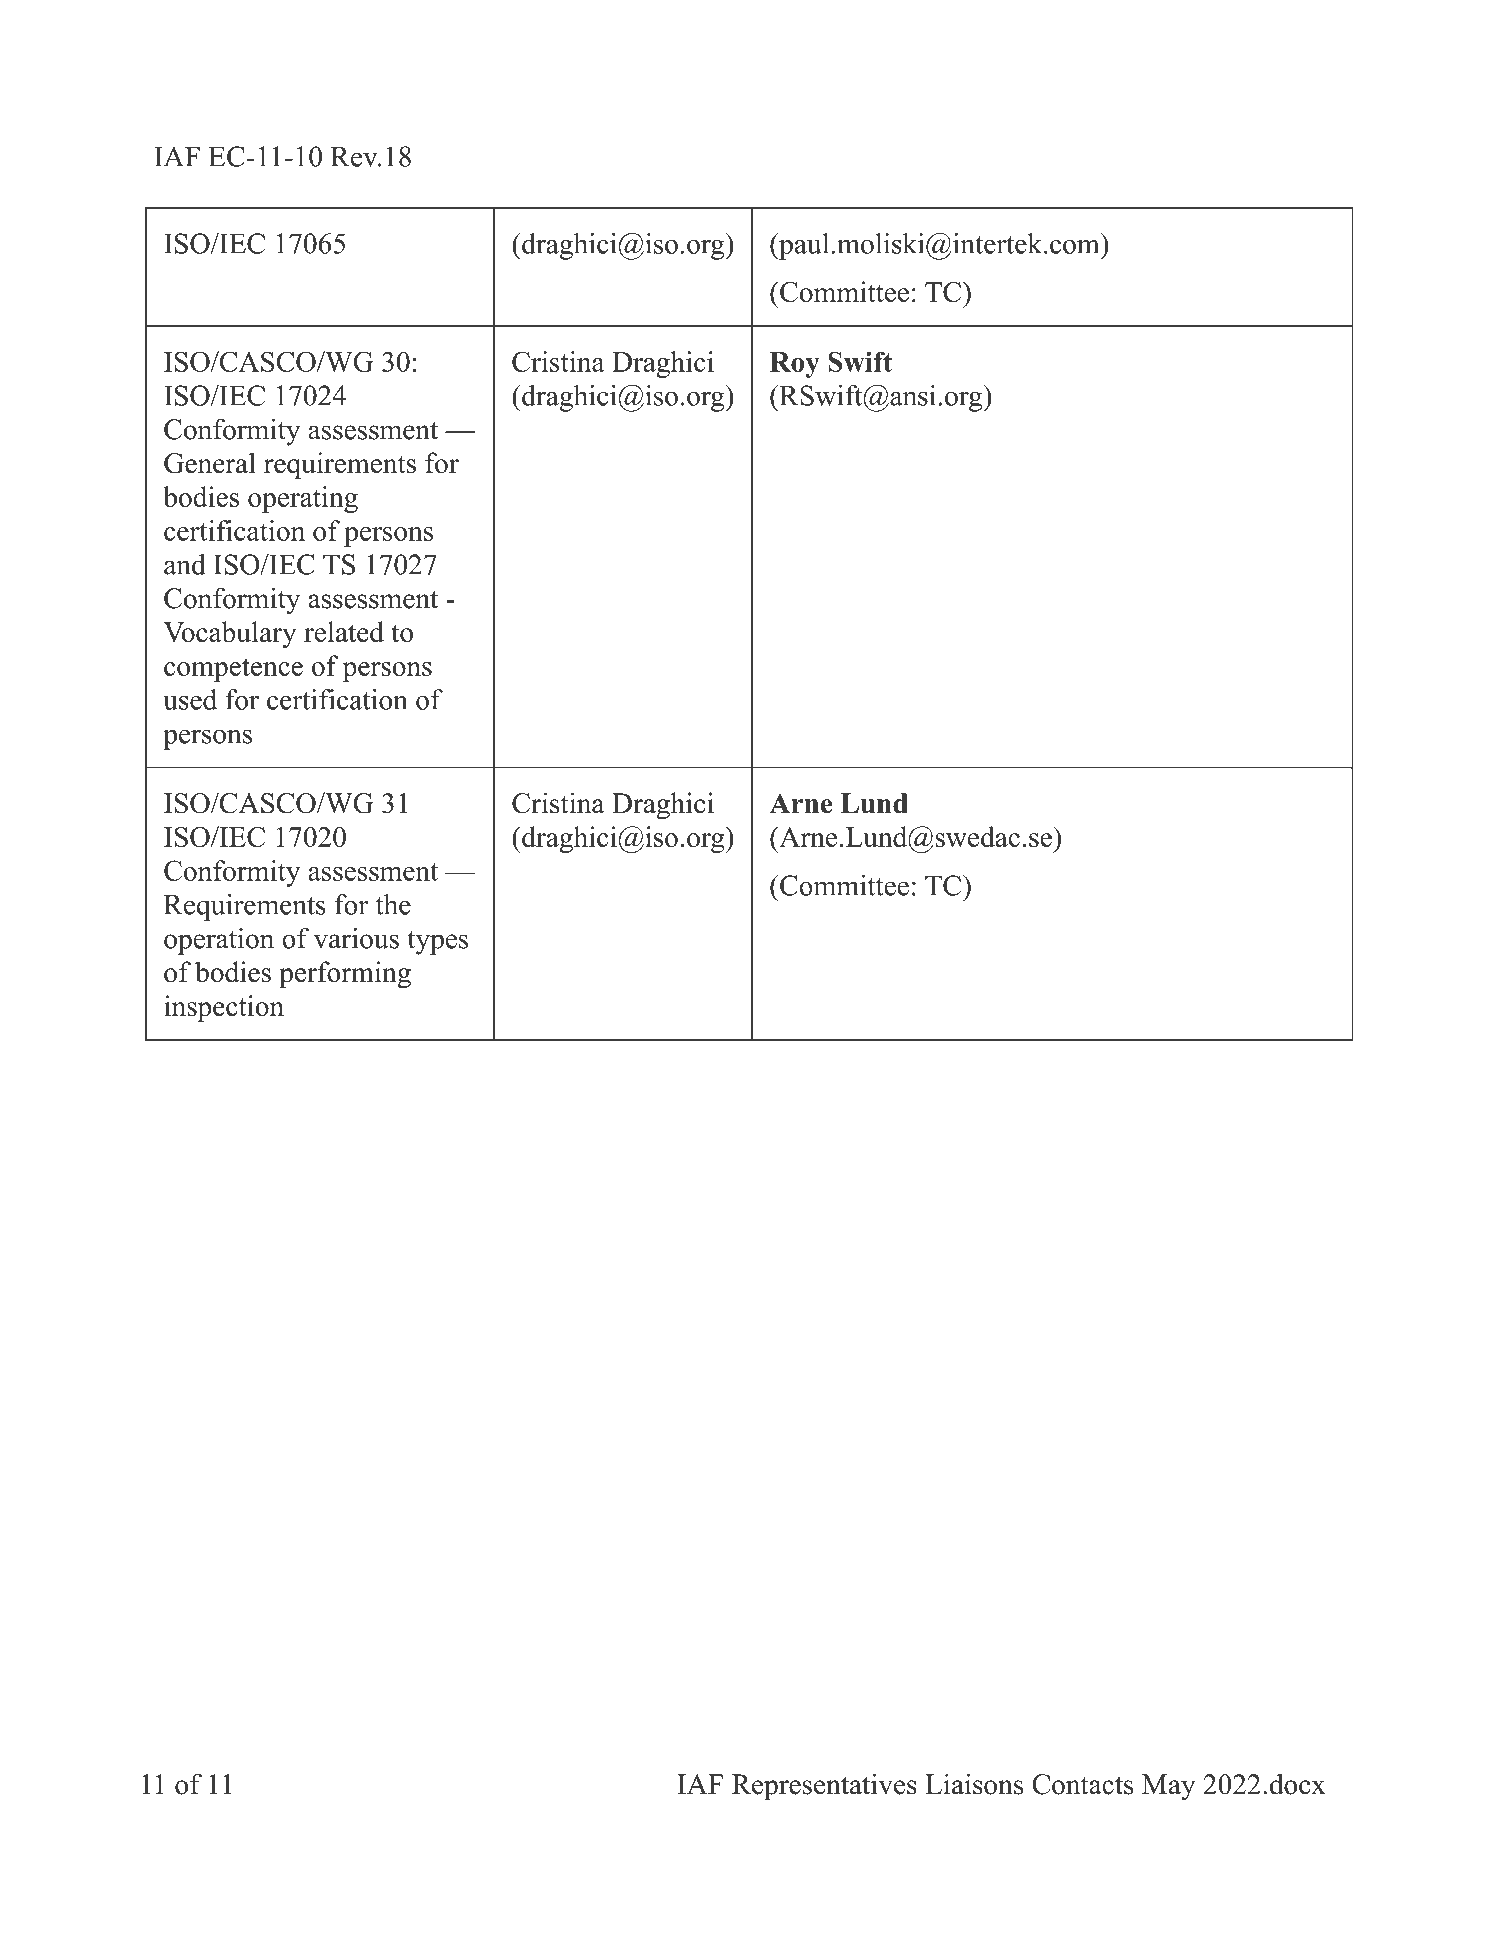  I want to click on types, so click(437, 943).
